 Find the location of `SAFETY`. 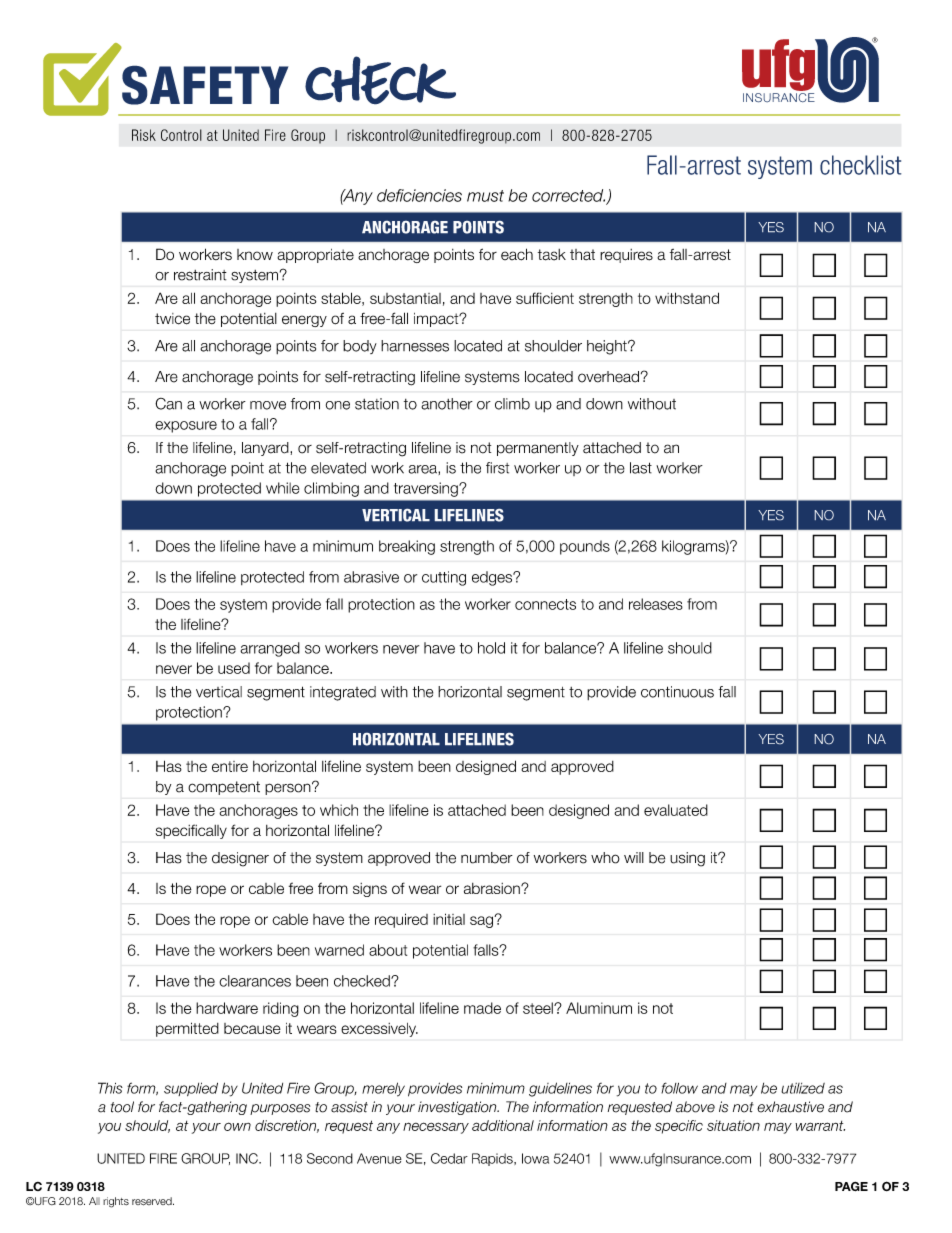

SAFETY is located at coordinates (205, 85).
